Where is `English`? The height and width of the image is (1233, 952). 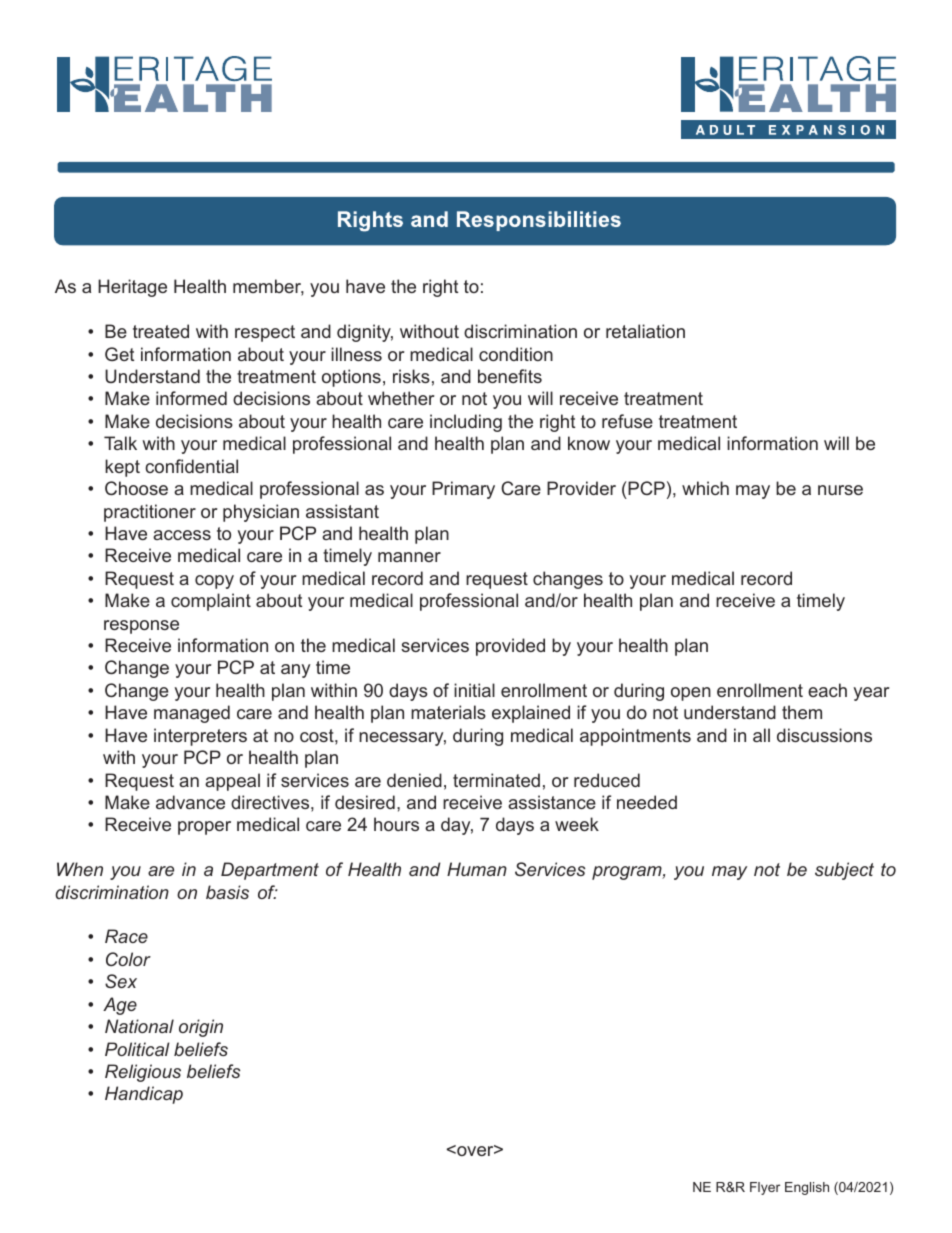
English is located at coordinates (807, 1188).
